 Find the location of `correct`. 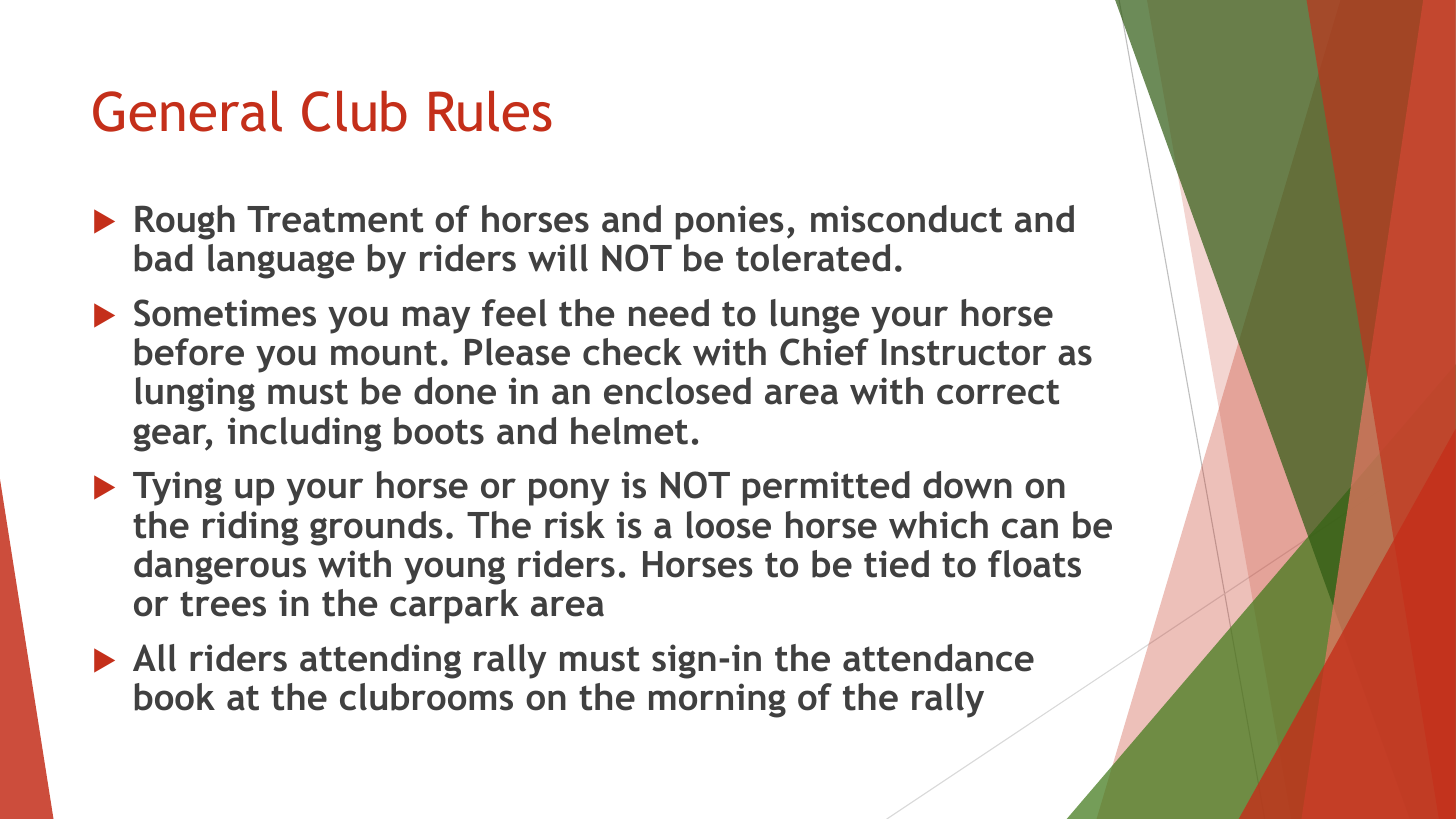

correct is located at coordinates (998, 392).
